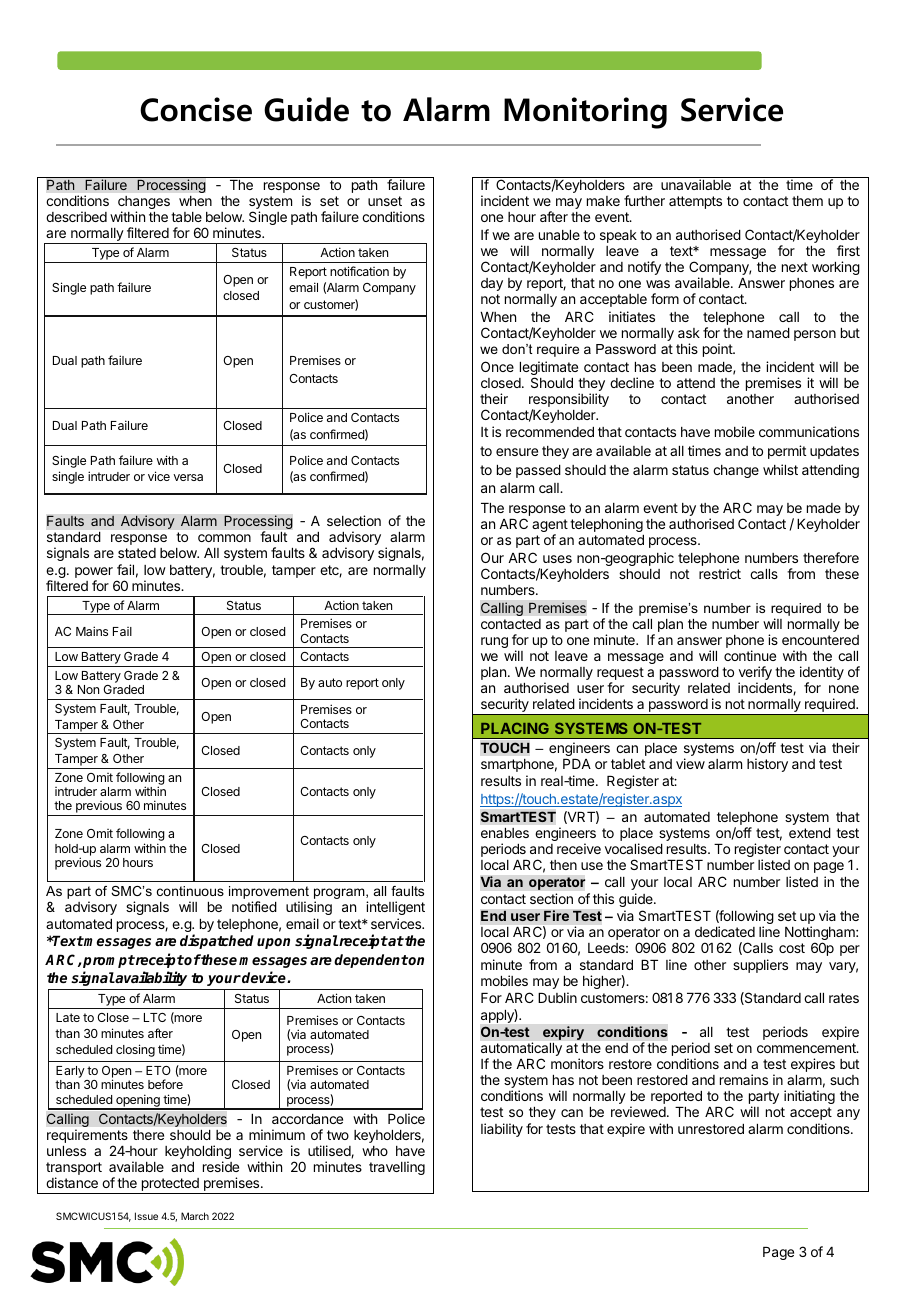 The height and width of the screenshot is (1309, 924). Describe the element at coordinates (809, 431) in the screenshot. I see `communications` at that location.
